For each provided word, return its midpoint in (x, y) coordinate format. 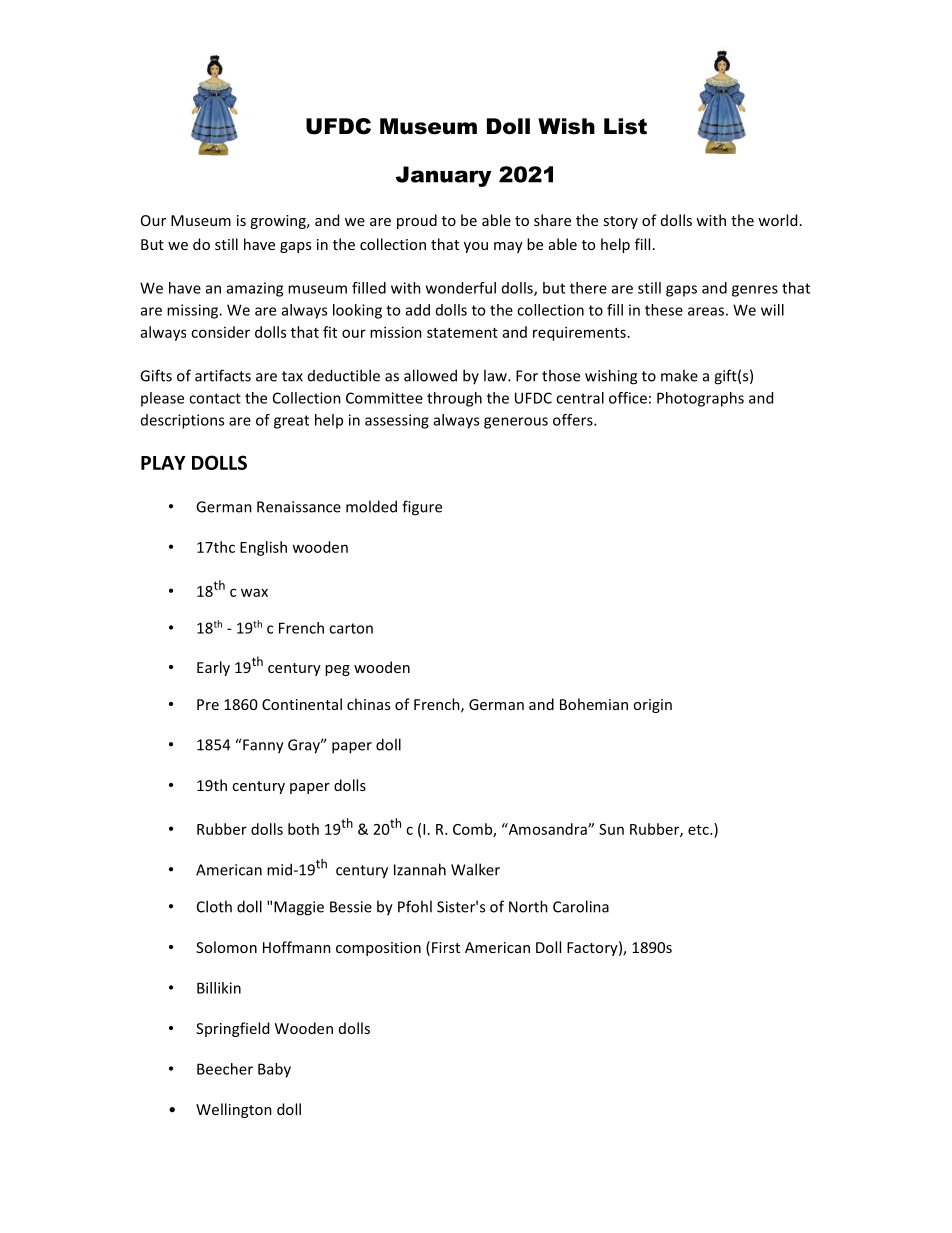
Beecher (225, 1069)
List (625, 126)
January (444, 176)
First (446, 947)
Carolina (581, 906)
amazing (255, 289)
